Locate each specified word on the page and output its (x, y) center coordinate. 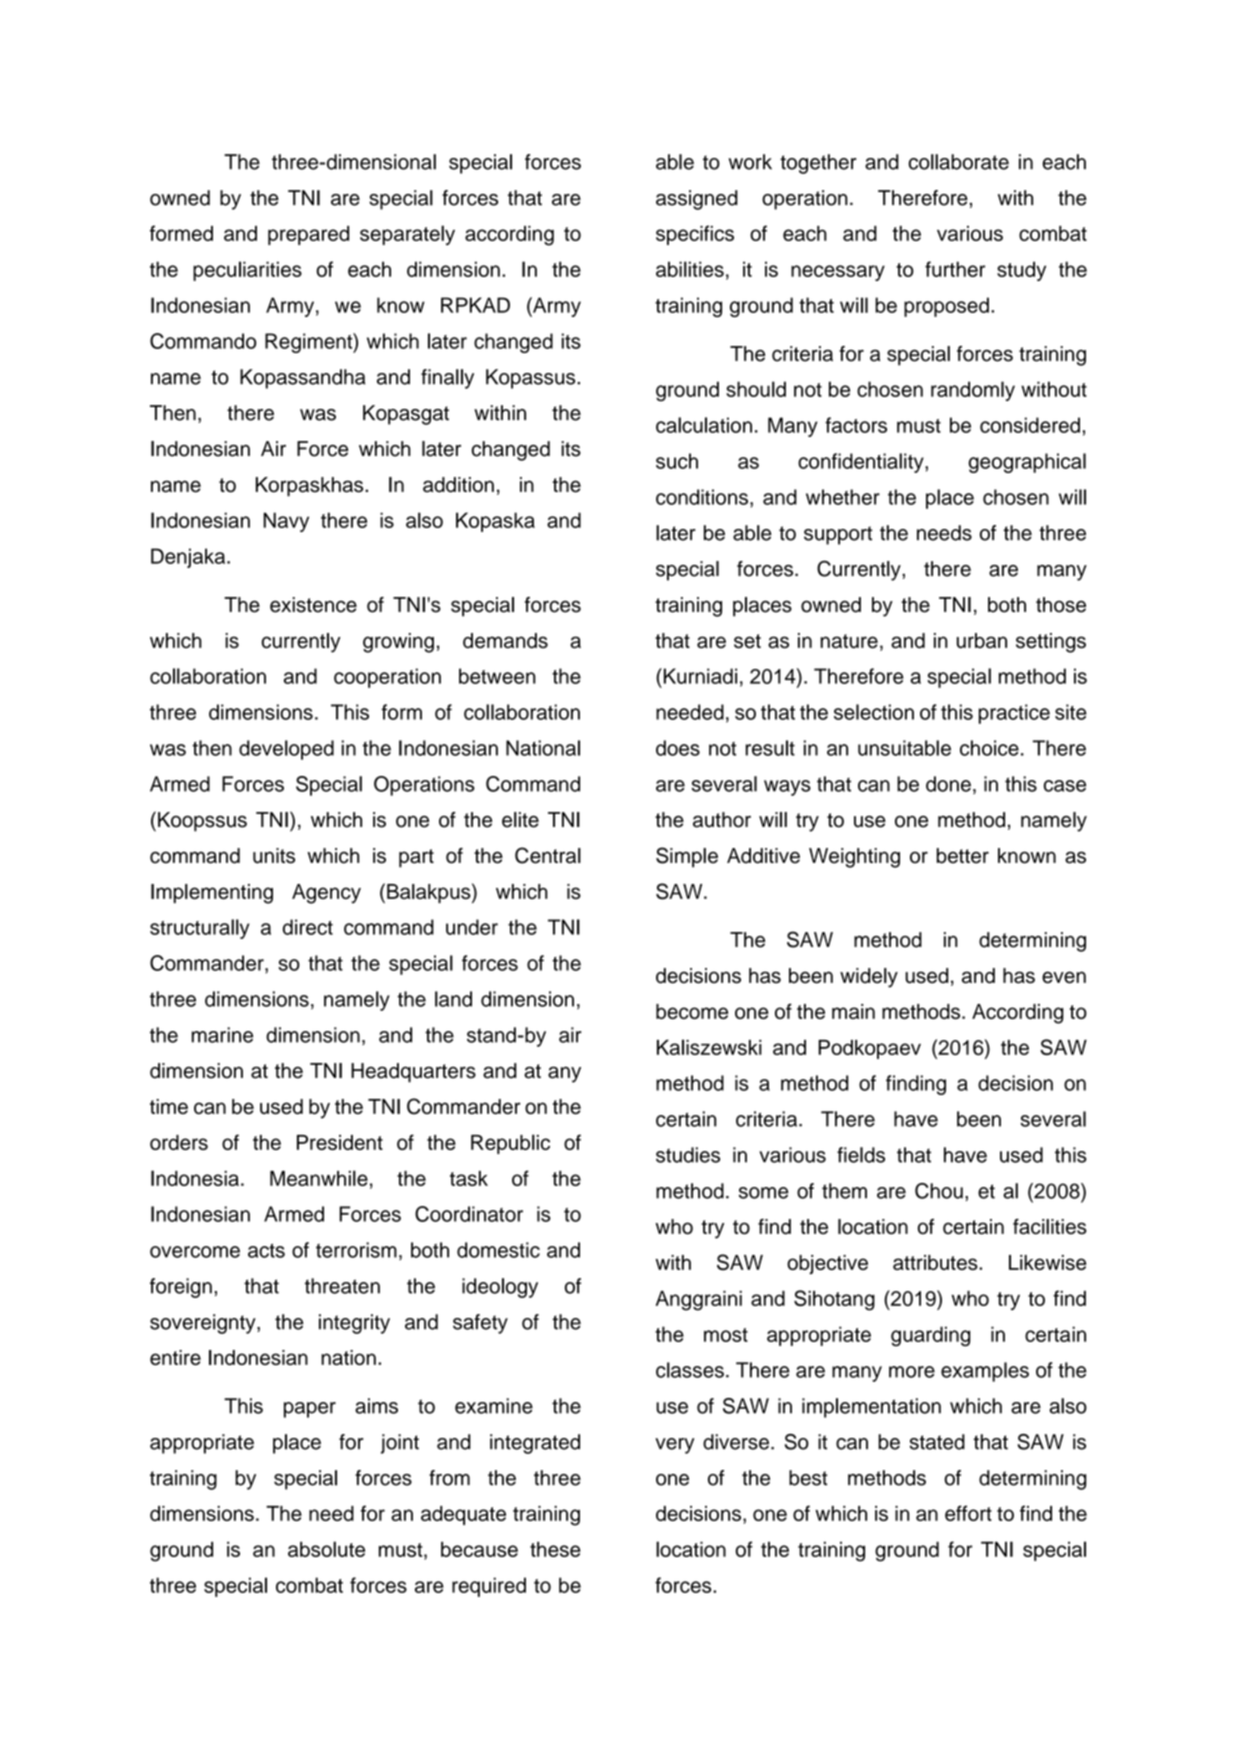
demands (505, 641)
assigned (697, 200)
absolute (326, 1549)
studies (688, 1155)
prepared (308, 235)
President (340, 1142)
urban (982, 640)
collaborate (959, 162)
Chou (939, 1191)
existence (313, 605)
